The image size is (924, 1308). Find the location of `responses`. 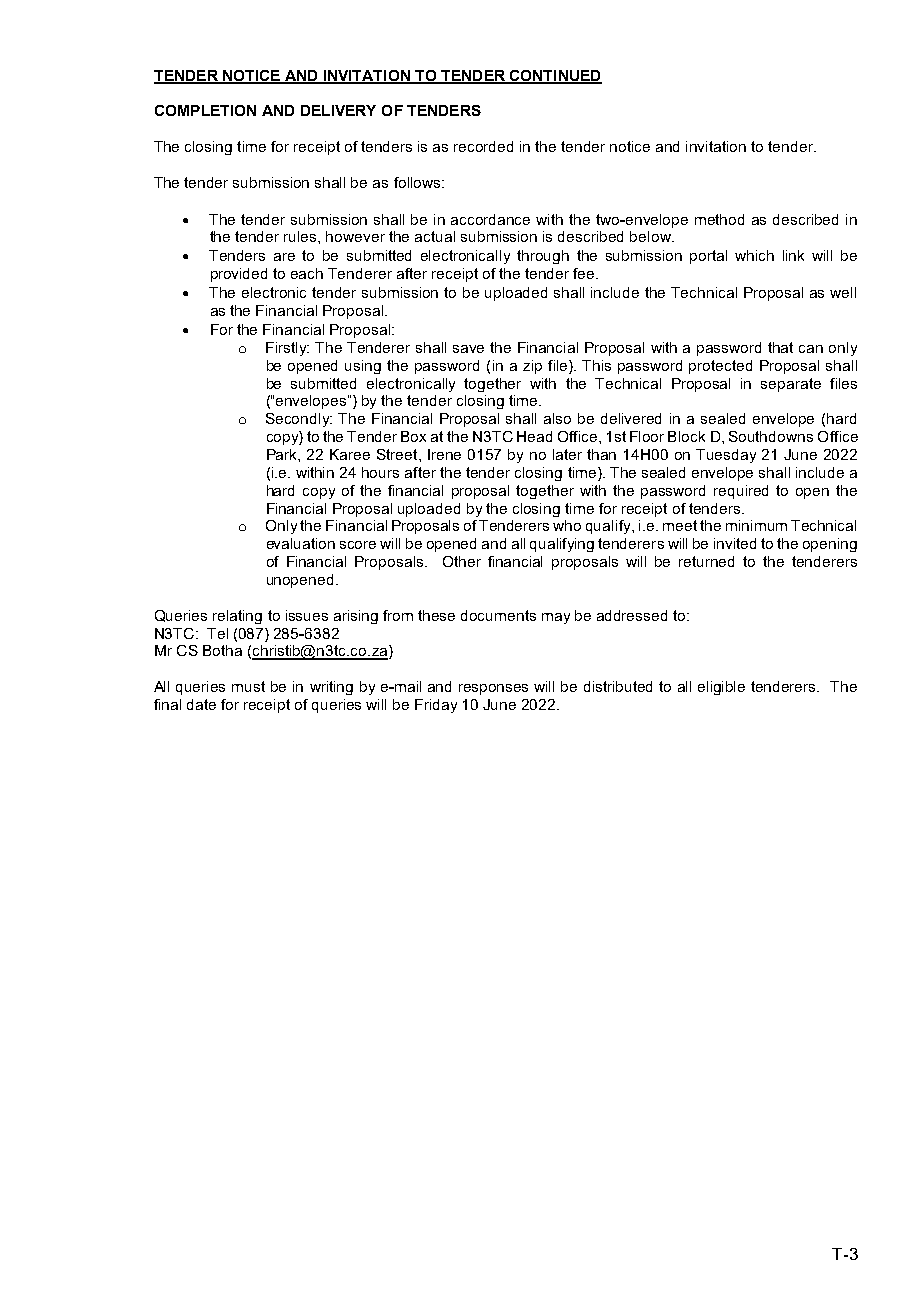

responses is located at coordinates (493, 689).
